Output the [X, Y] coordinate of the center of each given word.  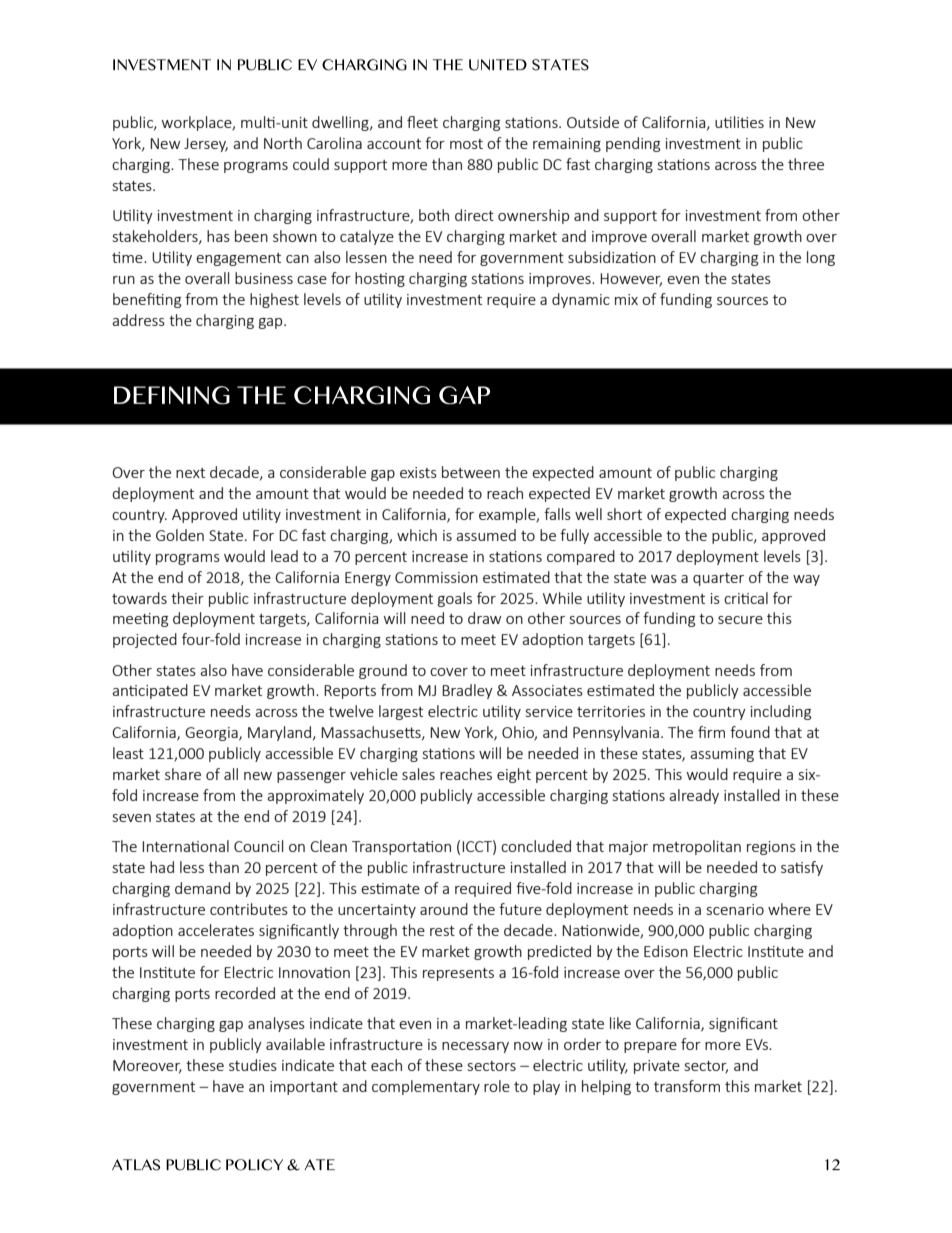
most [466, 144]
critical [746, 598]
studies [253, 1065]
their [187, 598]
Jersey [206, 145]
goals [455, 599]
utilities [739, 122]
